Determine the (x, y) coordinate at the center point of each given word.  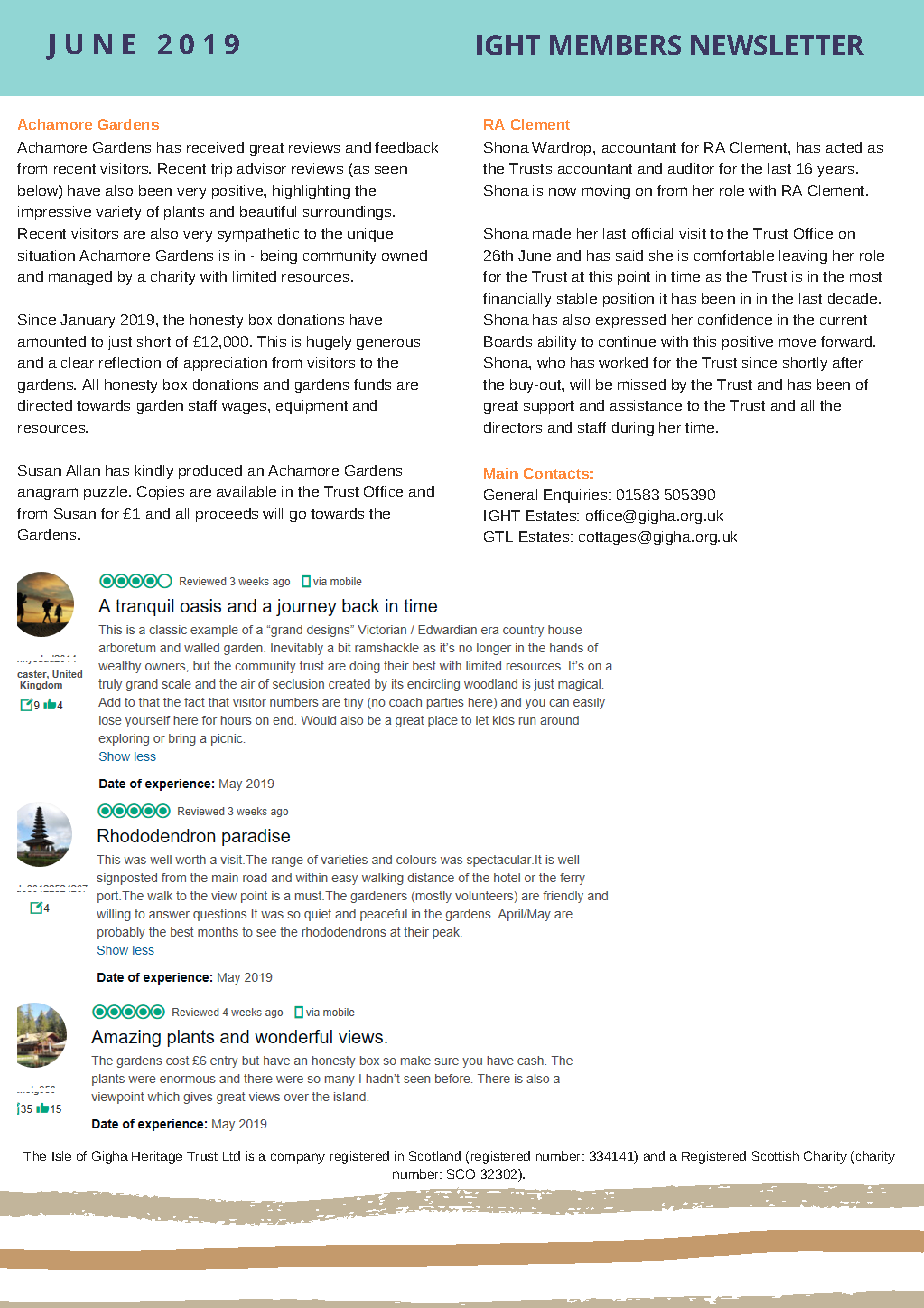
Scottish (775, 1156)
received (215, 147)
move (797, 342)
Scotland (435, 1156)
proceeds (227, 515)
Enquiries (575, 496)
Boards (508, 341)
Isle (61, 1156)
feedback (406, 147)
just (120, 343)
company (298, 1158)
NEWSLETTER (777, 45)
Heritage (157, 1157)
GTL (498, 536)
